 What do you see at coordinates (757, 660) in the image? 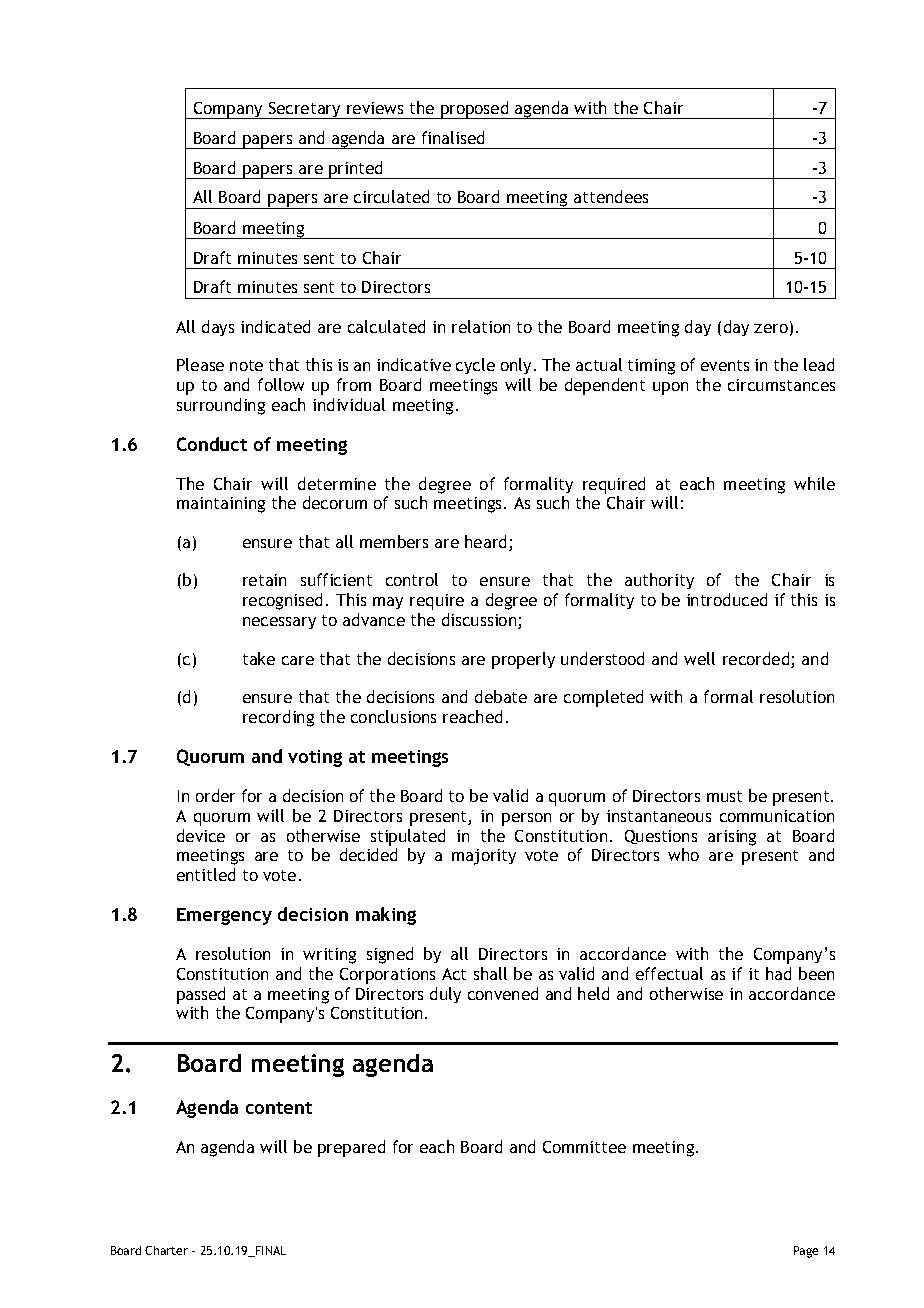
I see `recorded` at bounding box center [757, 660].
